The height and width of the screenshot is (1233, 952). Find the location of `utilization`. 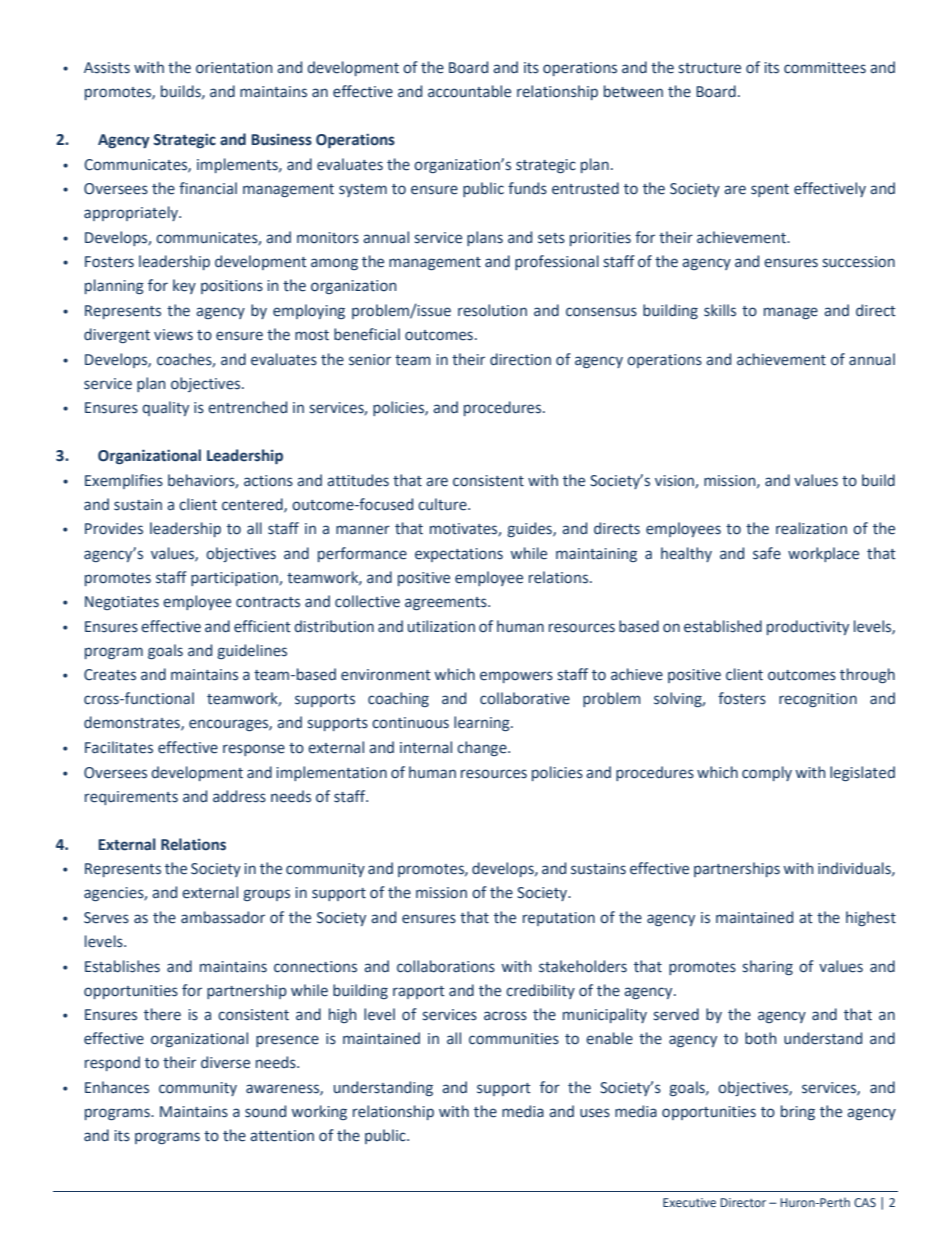

utilization is located at coordinates (441, 626).
